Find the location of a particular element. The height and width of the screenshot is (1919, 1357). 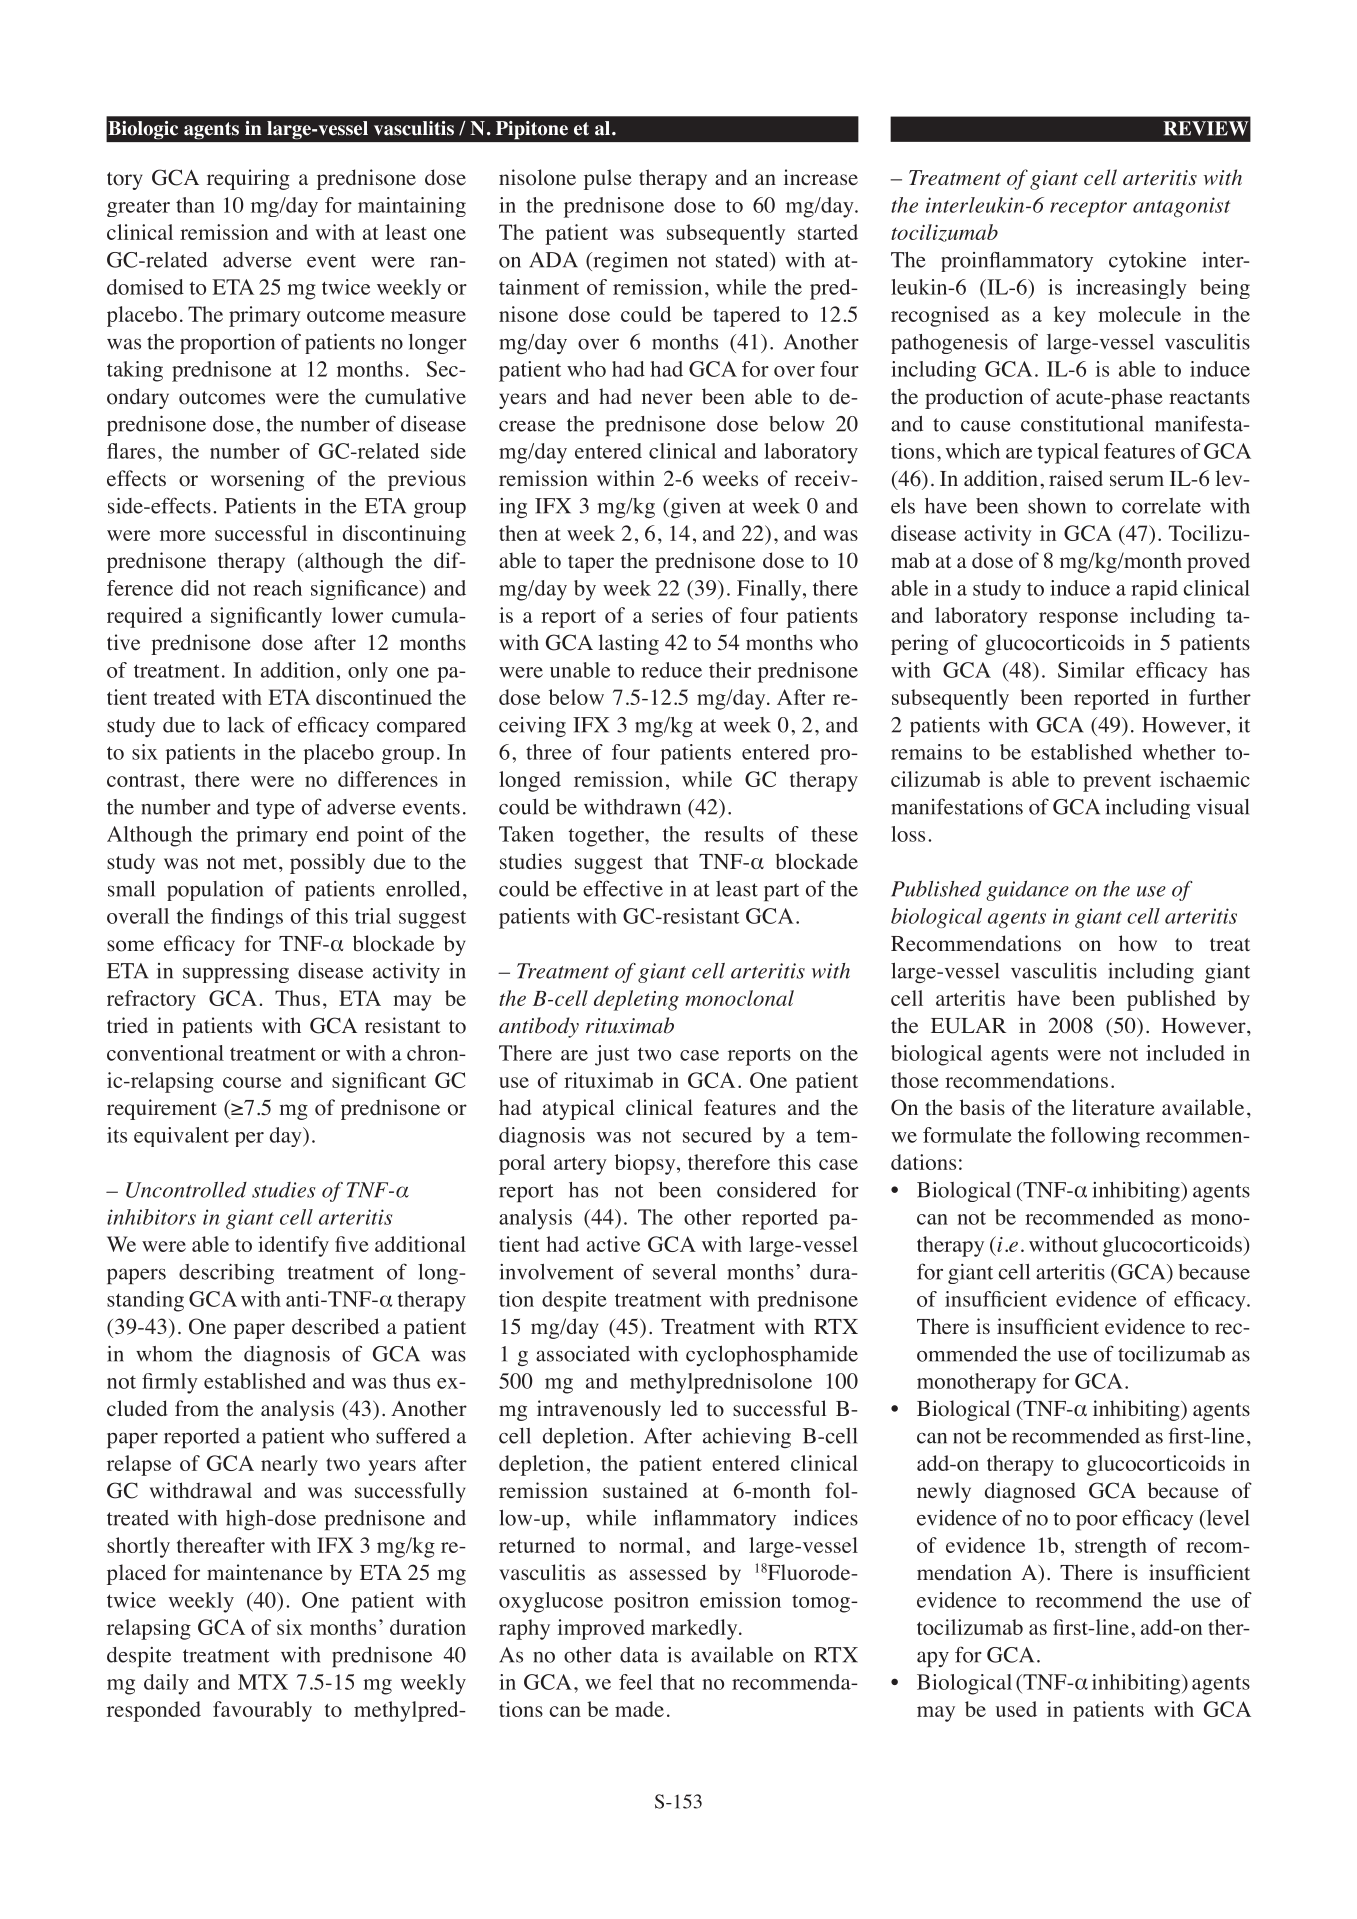

guidance is located at coordinates (1027, 891).
